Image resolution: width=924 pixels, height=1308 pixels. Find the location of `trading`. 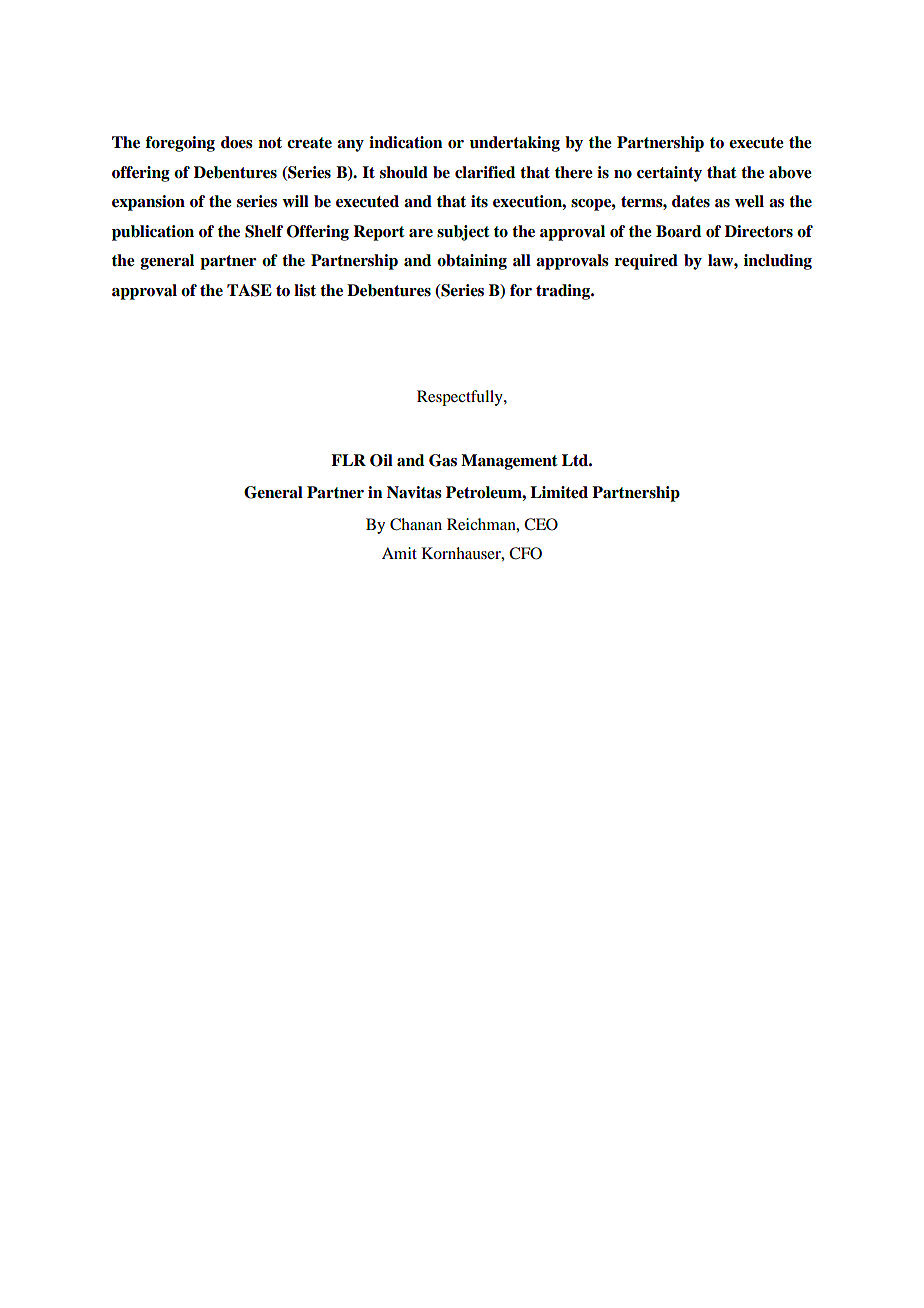

trading is located at coordinates (564, 292).
